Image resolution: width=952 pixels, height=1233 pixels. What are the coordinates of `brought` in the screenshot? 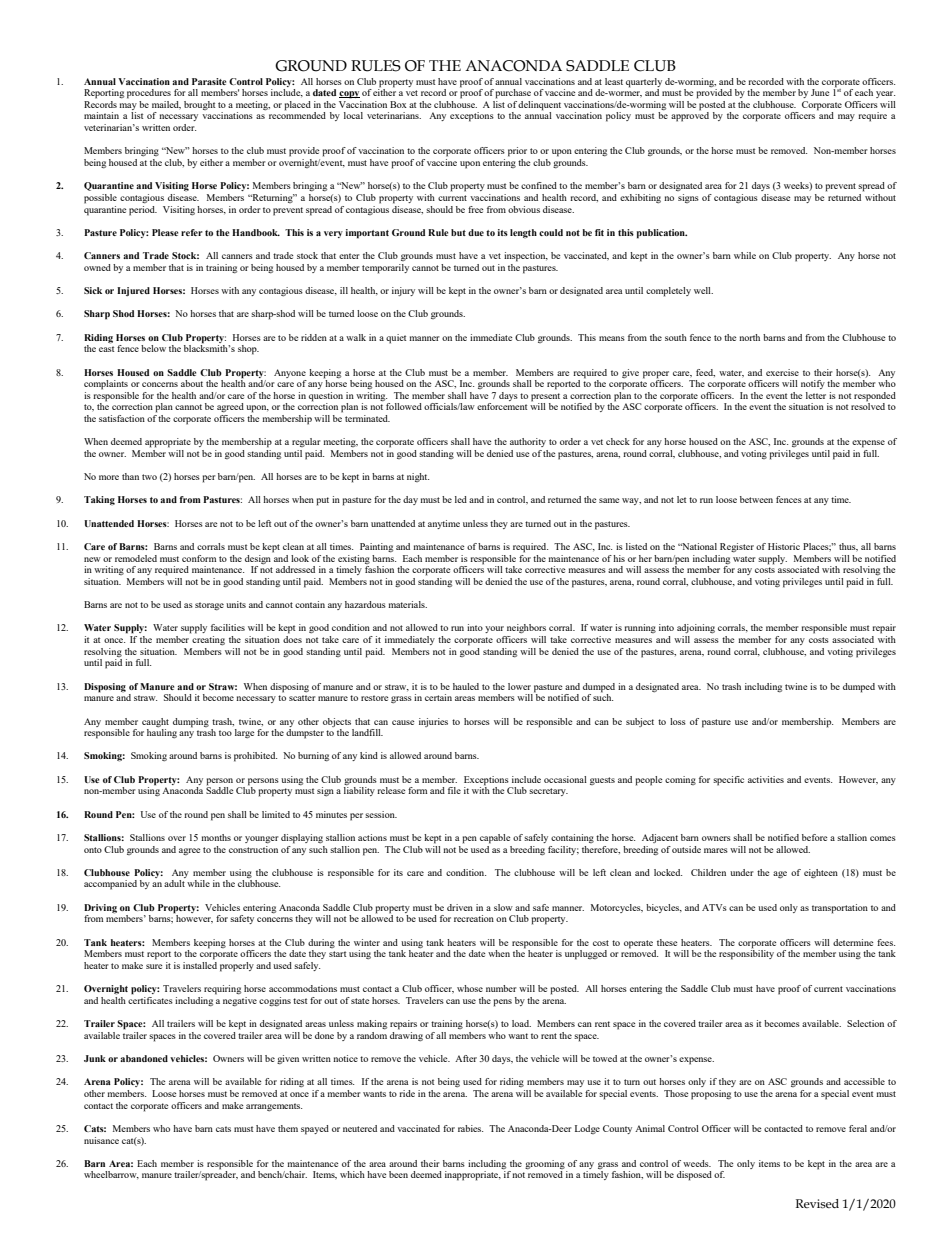 It's located at (199, 105).
